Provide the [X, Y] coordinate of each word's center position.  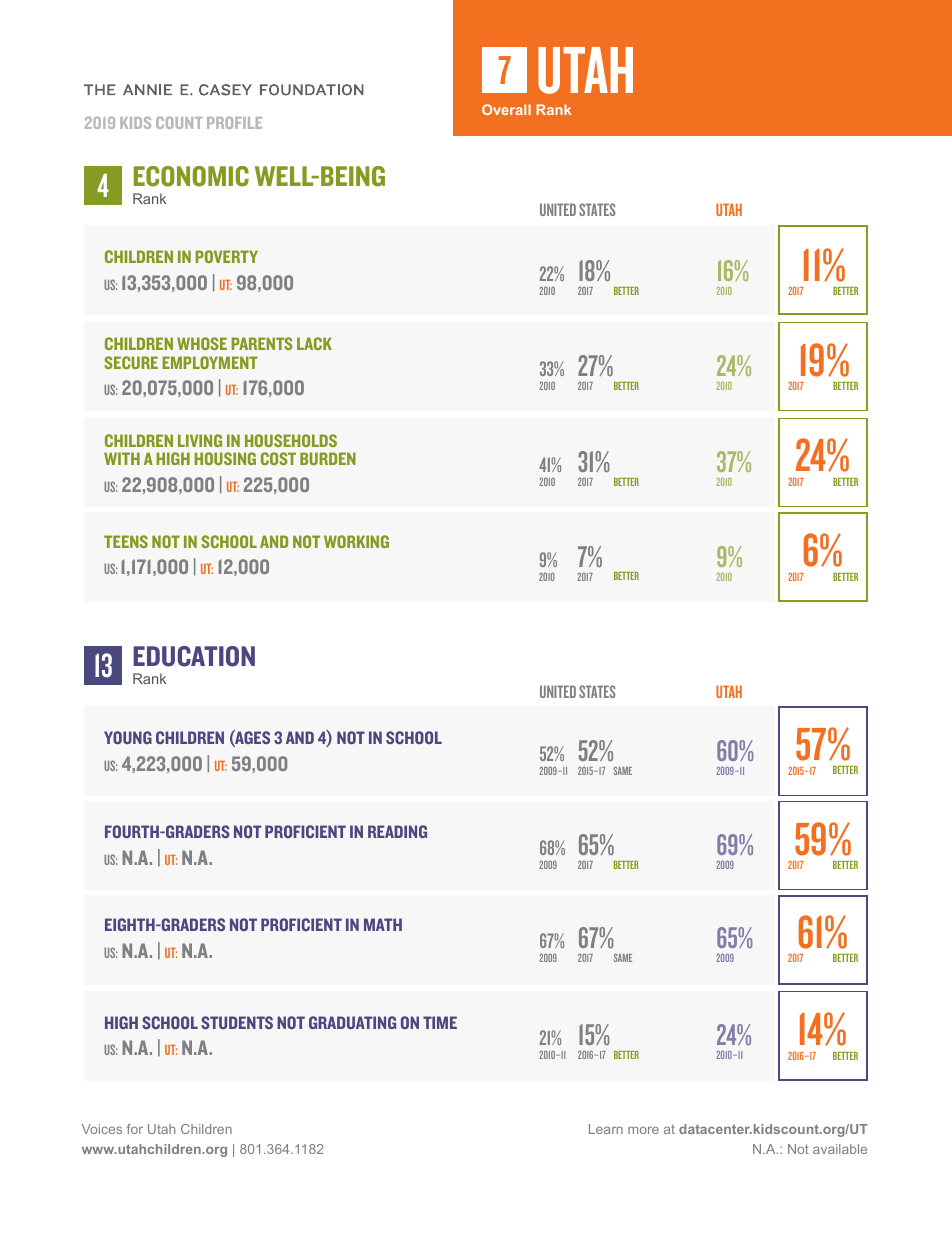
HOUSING [225, 458]
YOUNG [128, 737]
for [135, 1129]
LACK [314, 343]
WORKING [356, 541]
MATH [383, 924]
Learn [606, 1129]
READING [397, 831]
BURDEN [328, 458]
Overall [506, 109]
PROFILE [234, 123]
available [840, 1149]
